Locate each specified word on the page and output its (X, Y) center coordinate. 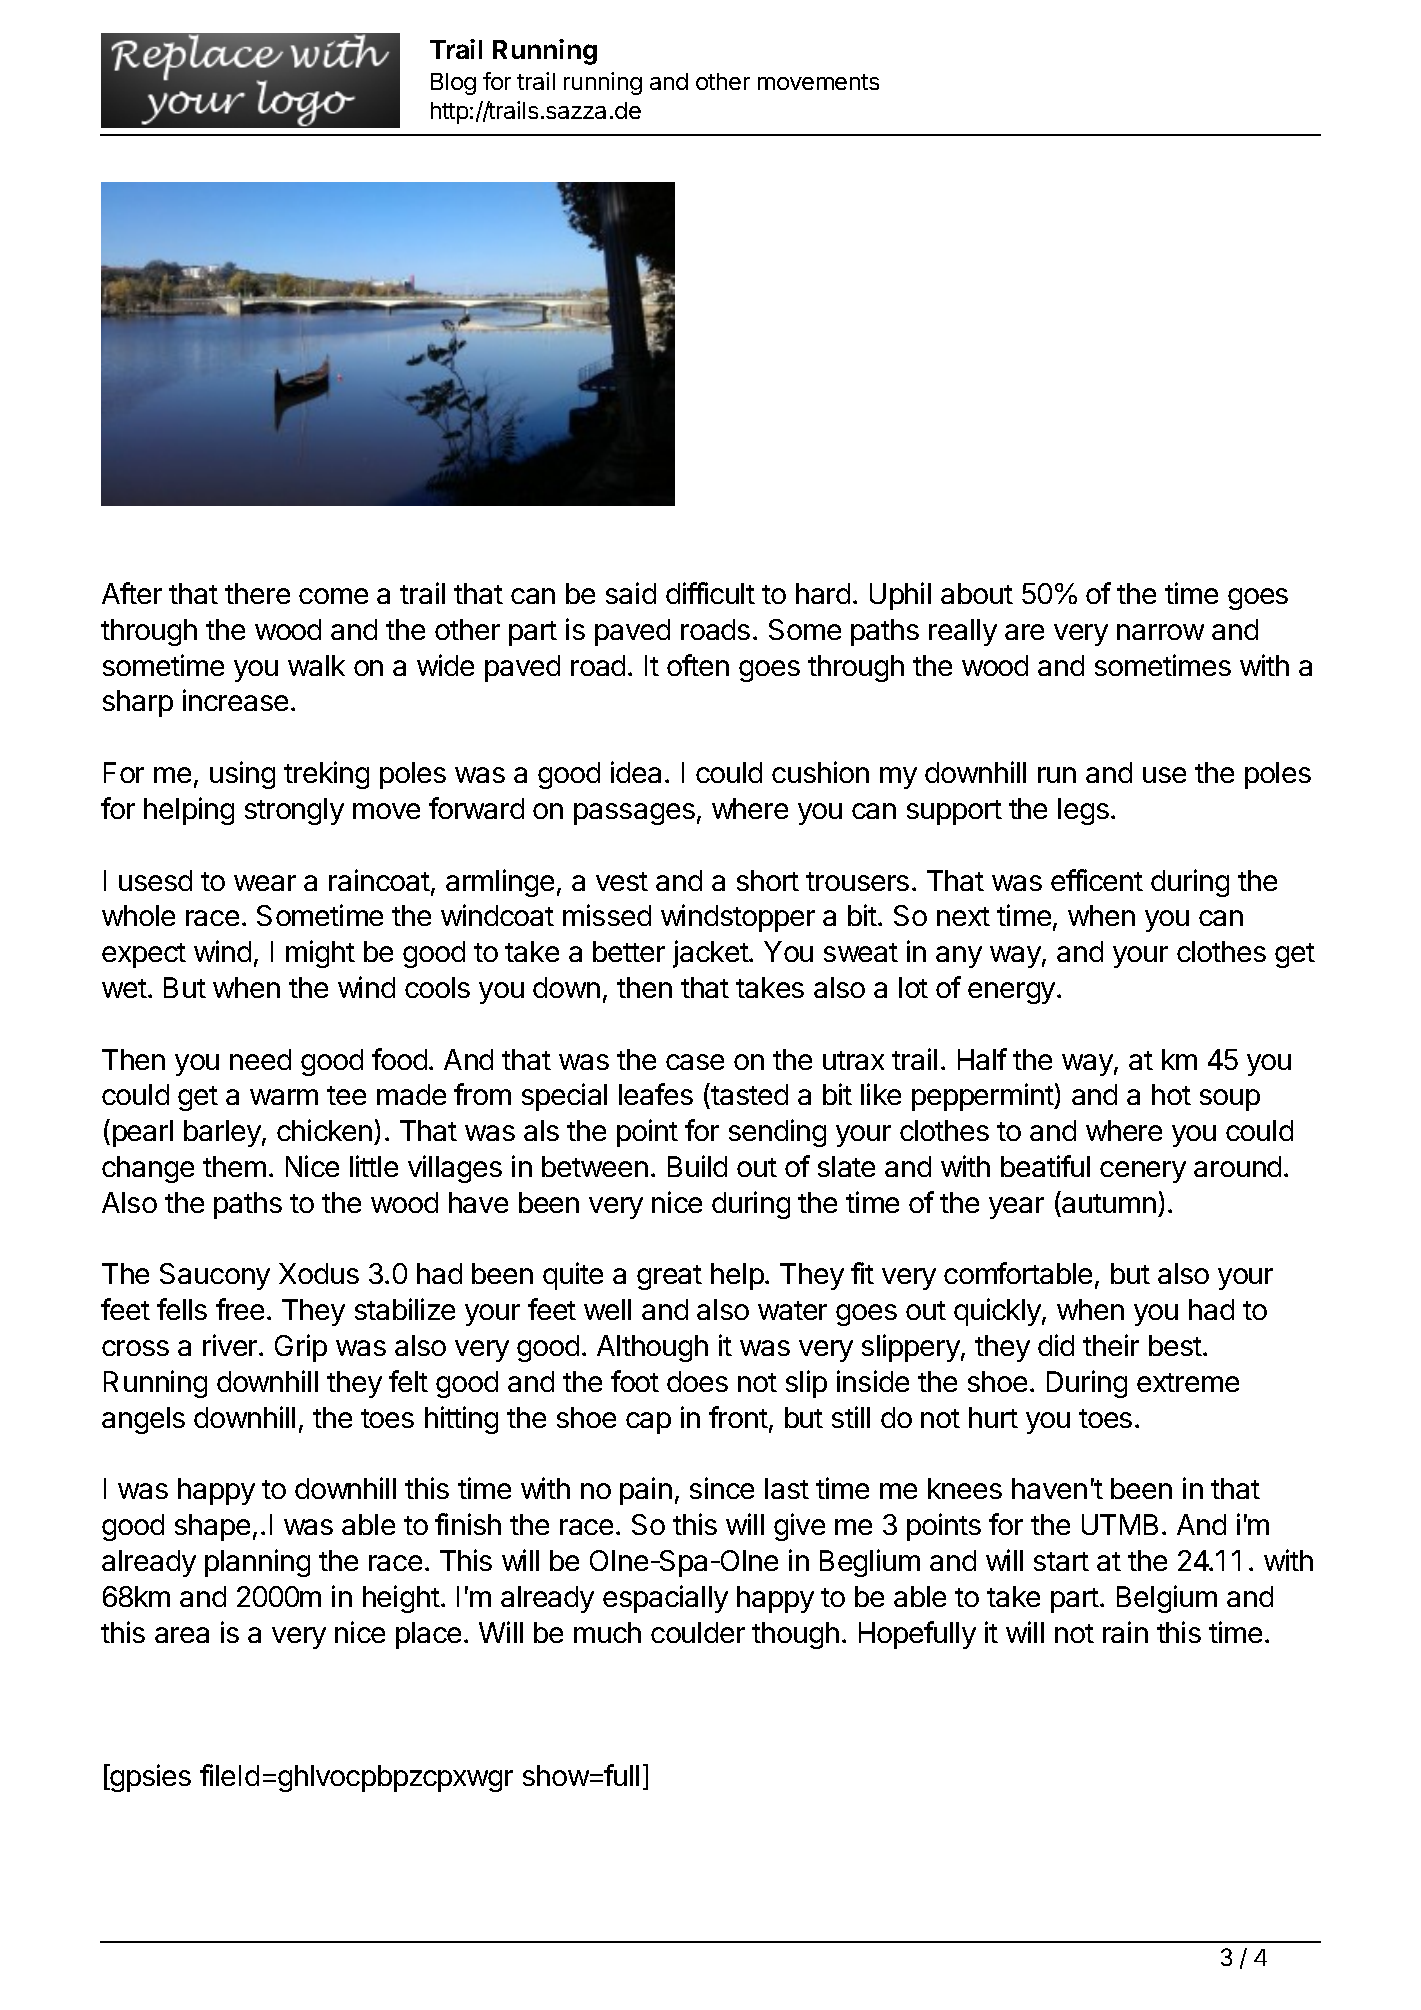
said (631, 593)
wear (265, 883)
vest (622, 881)
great (669, 1277)
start (1061, 1561)
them (234, 1166)
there (257, 593)
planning (257, 1563)
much (607, 1632)
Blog (453, 84)
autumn (1109, 1203)
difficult (710, 593)
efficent (1097, 880)
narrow (1160, 632)
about (977, 593)
